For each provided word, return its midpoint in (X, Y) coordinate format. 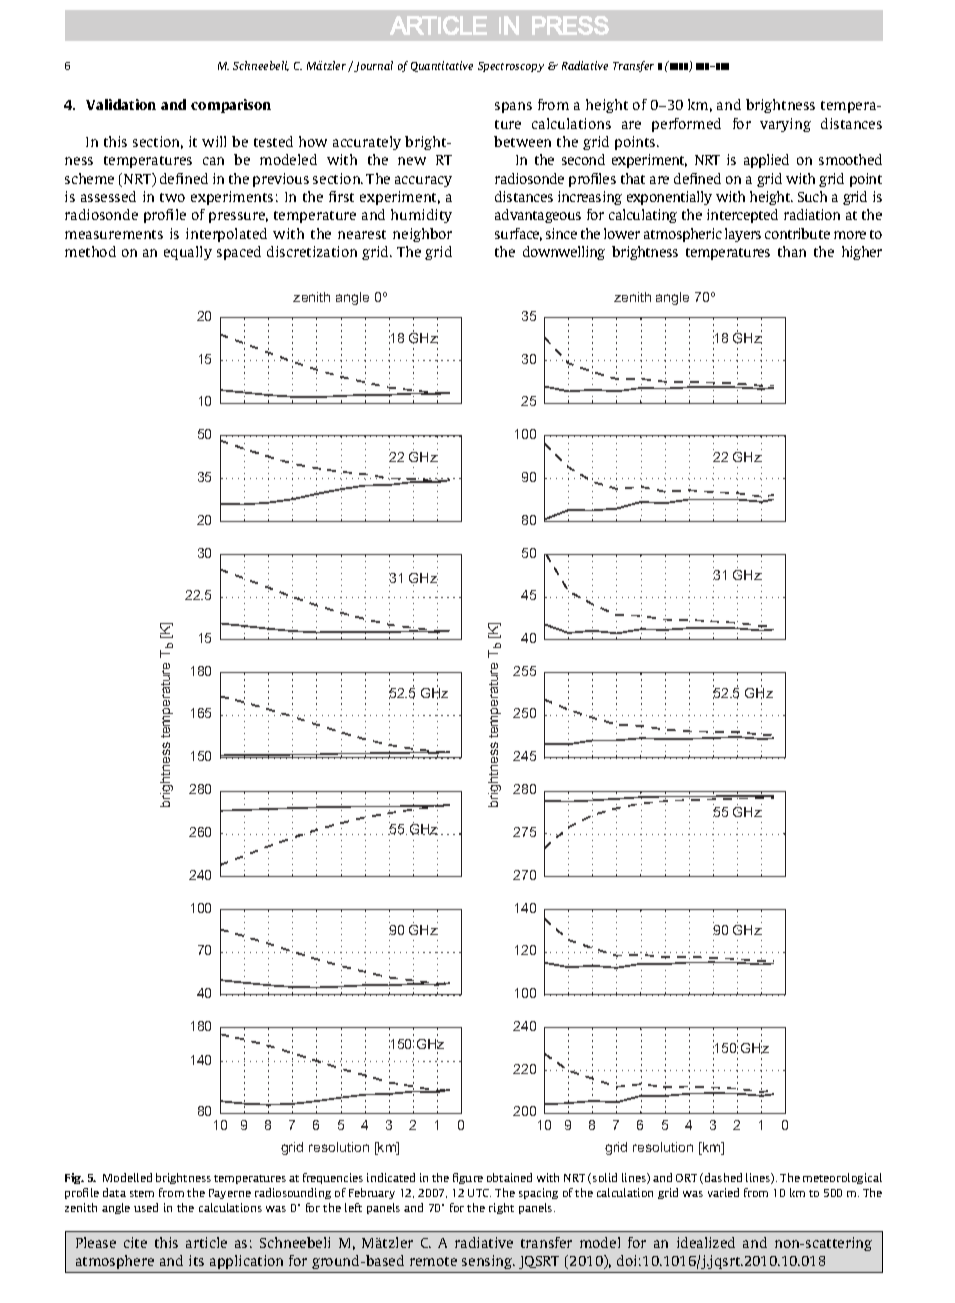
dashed (723, 1177)
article (206, 1242)
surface (518, 234)
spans (513, 107)
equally (188, 253)
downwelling (564, 253)
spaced (239, 253)
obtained (509, 1177)
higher (862, 253)
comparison (231, 106)
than (792, 251)
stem (142, 1193)
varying (785, 125)
